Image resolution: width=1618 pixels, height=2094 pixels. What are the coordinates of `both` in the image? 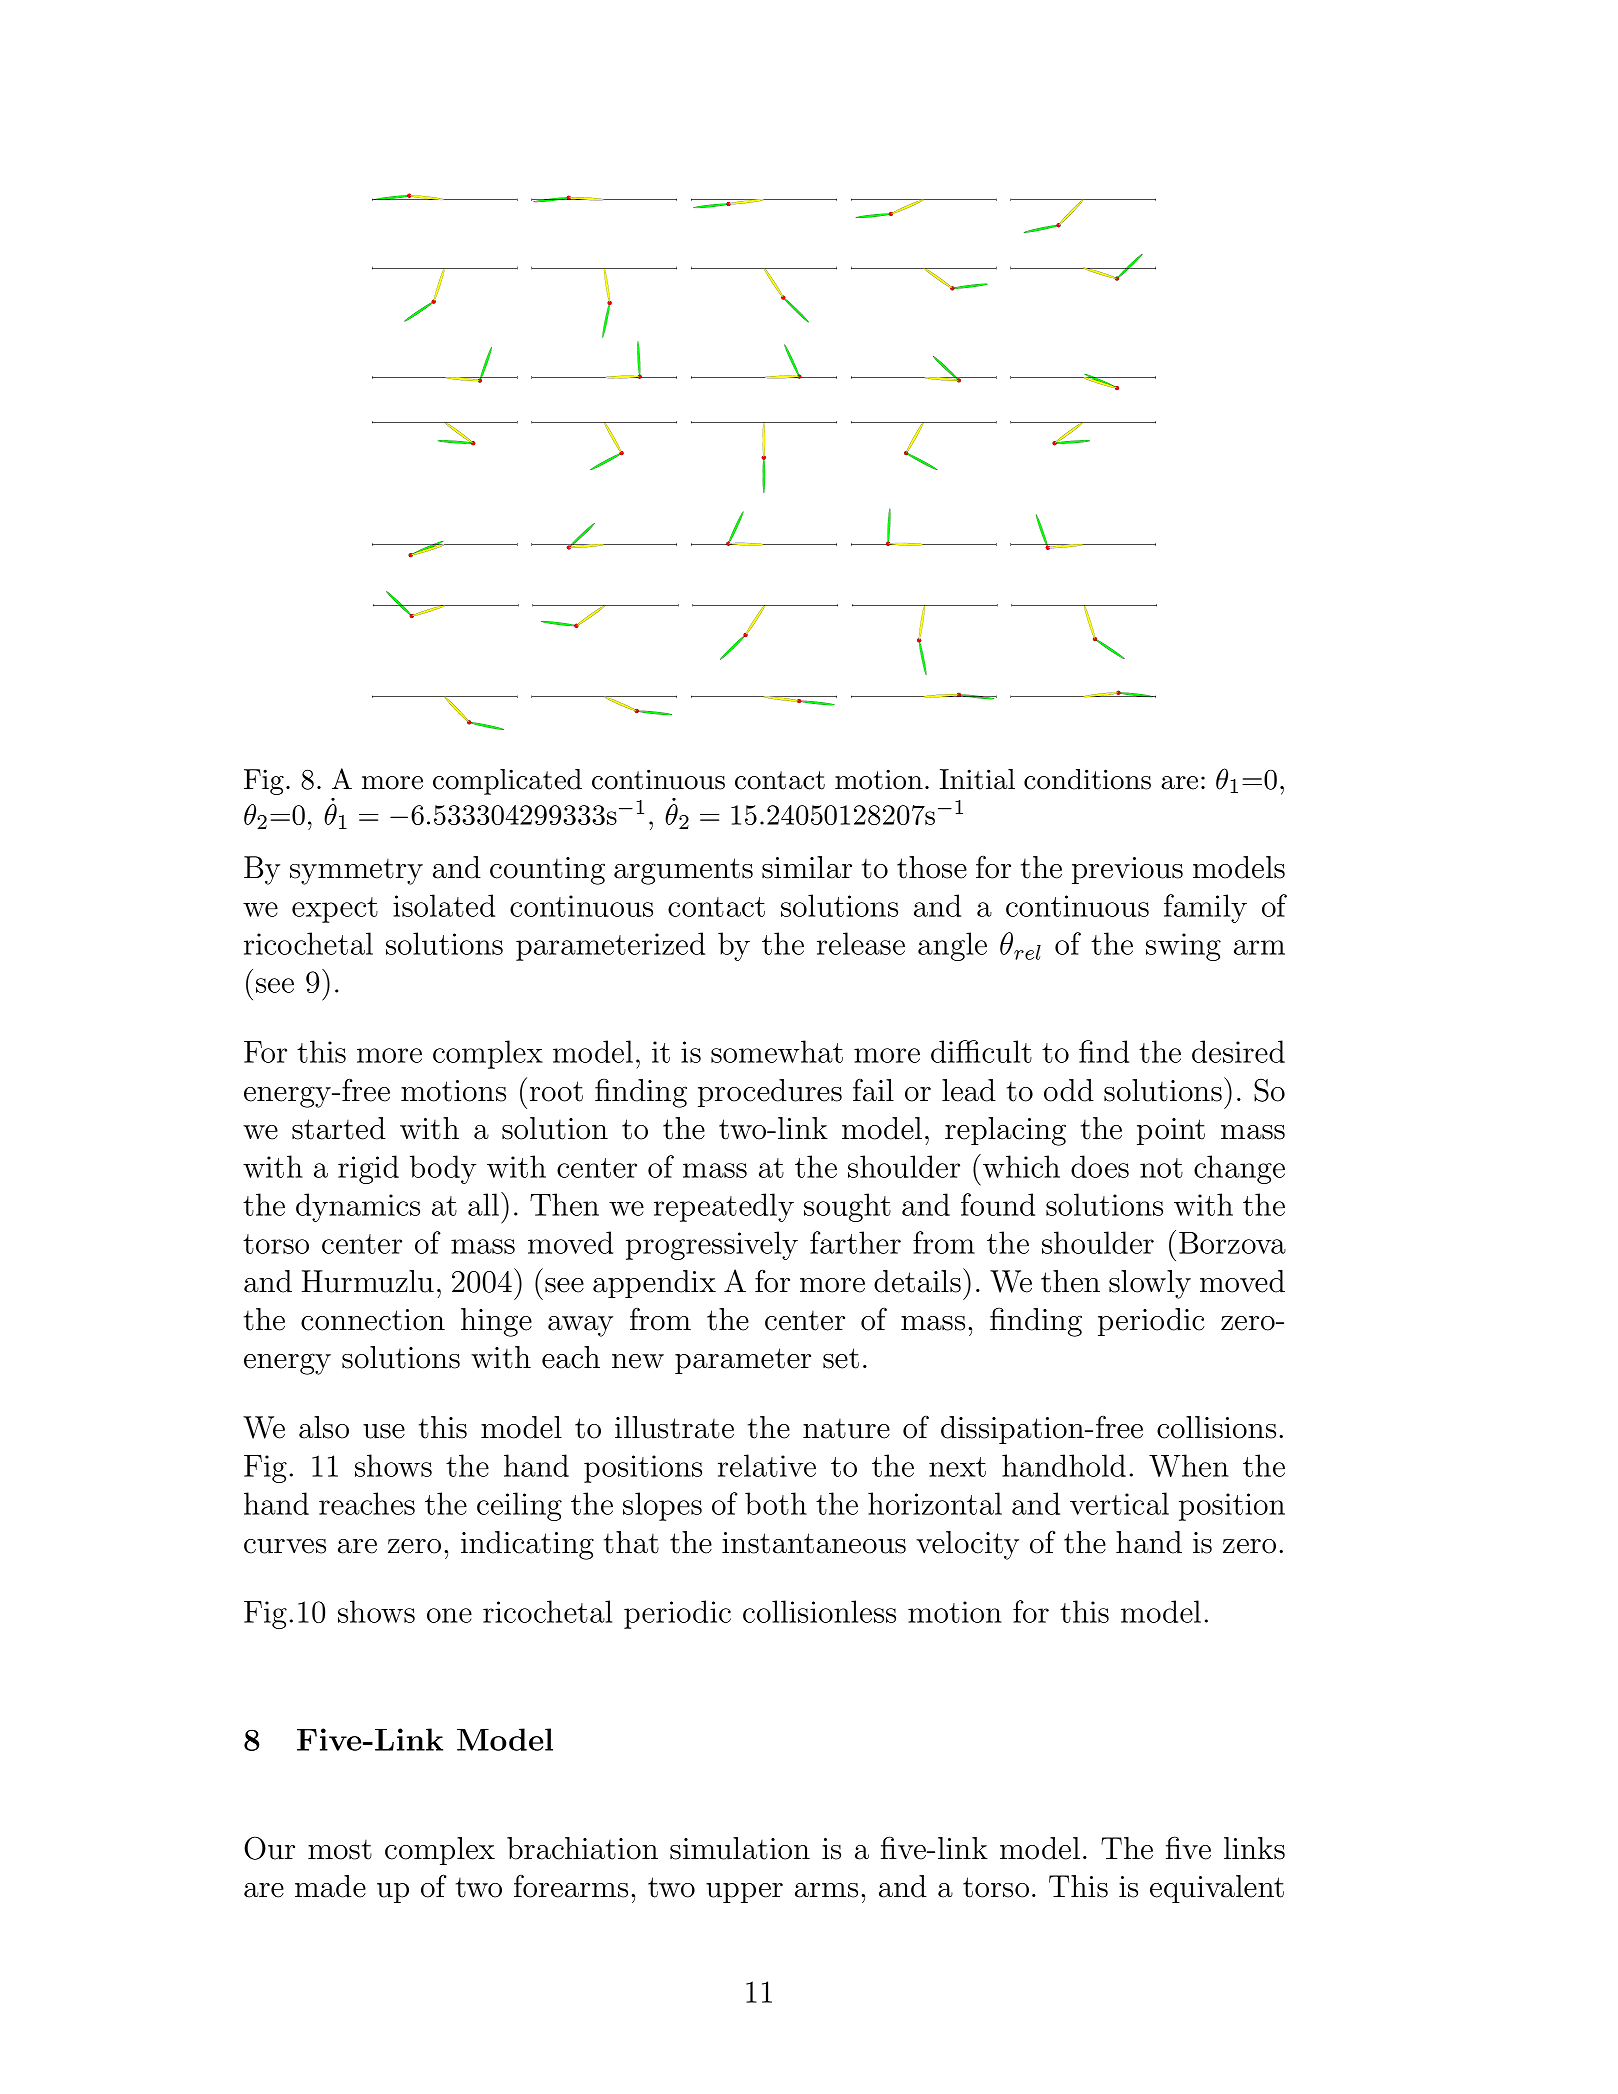 It's located at (776, 1503).
